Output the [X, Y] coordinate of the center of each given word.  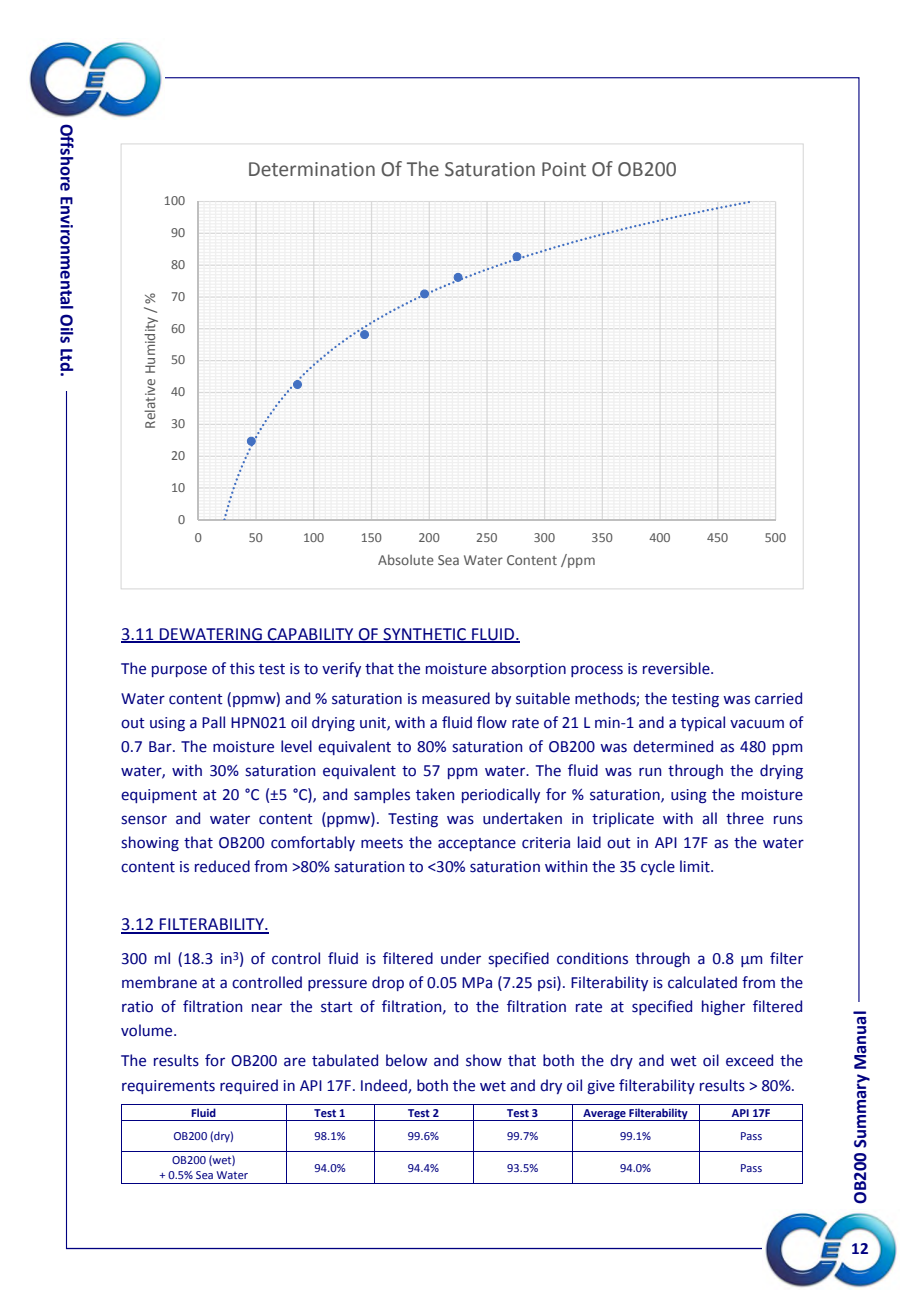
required [249, 1086]
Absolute [406, 559]
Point [564, 169]
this [242, 668]
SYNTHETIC [424, 635]
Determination [312, 169]
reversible [677, 668]
